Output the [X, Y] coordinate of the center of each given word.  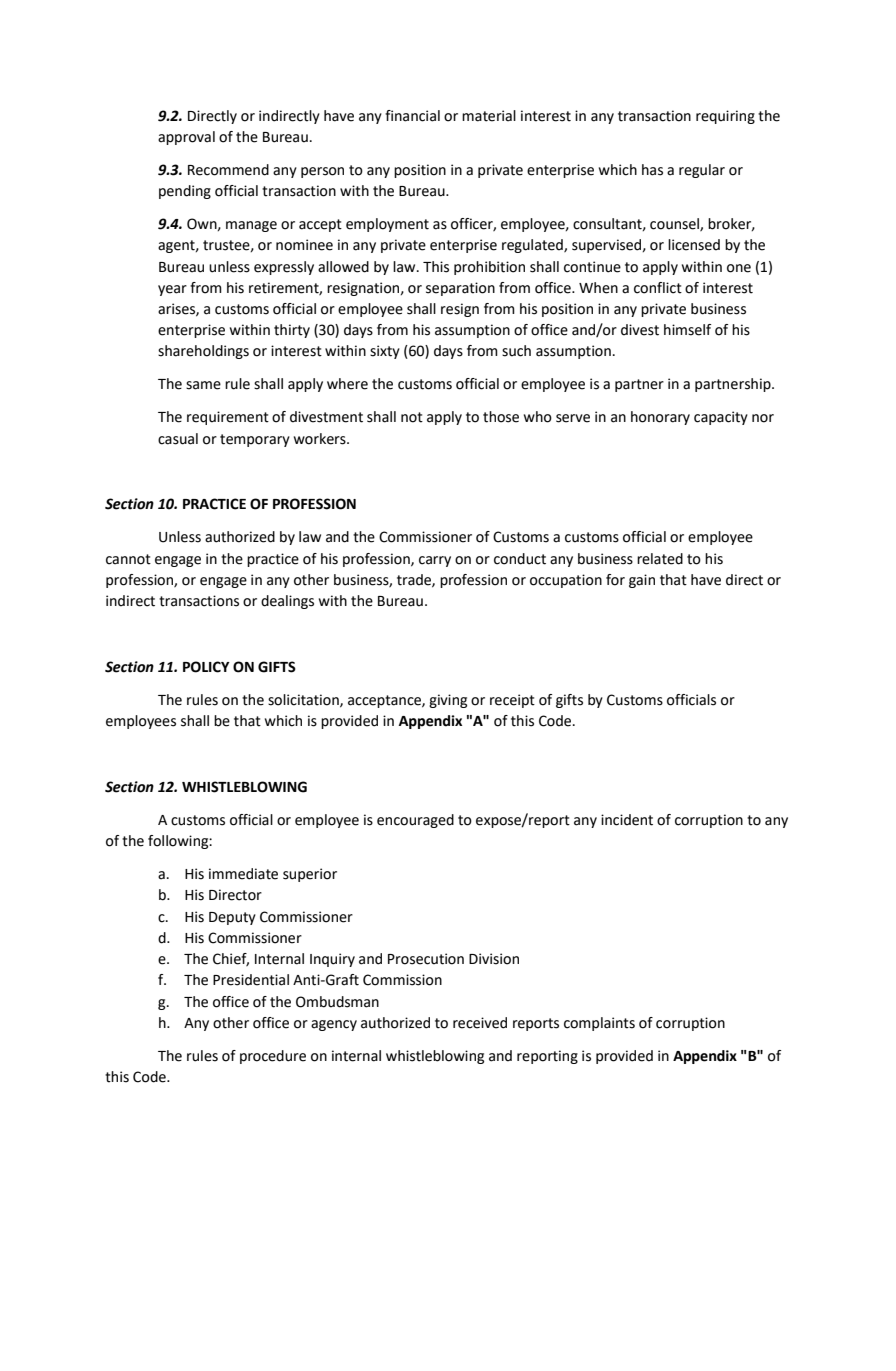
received [480, 1023]
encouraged [415, 821]
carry [435, 561]
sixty [385, 352]
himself [687, 330]
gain [642, 581]
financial [412, 116]
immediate [243, 874]
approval [186, 138]
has [652, 170]
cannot [128, 559]
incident [627, 820]
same [203, 385]
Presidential [251, 980]
